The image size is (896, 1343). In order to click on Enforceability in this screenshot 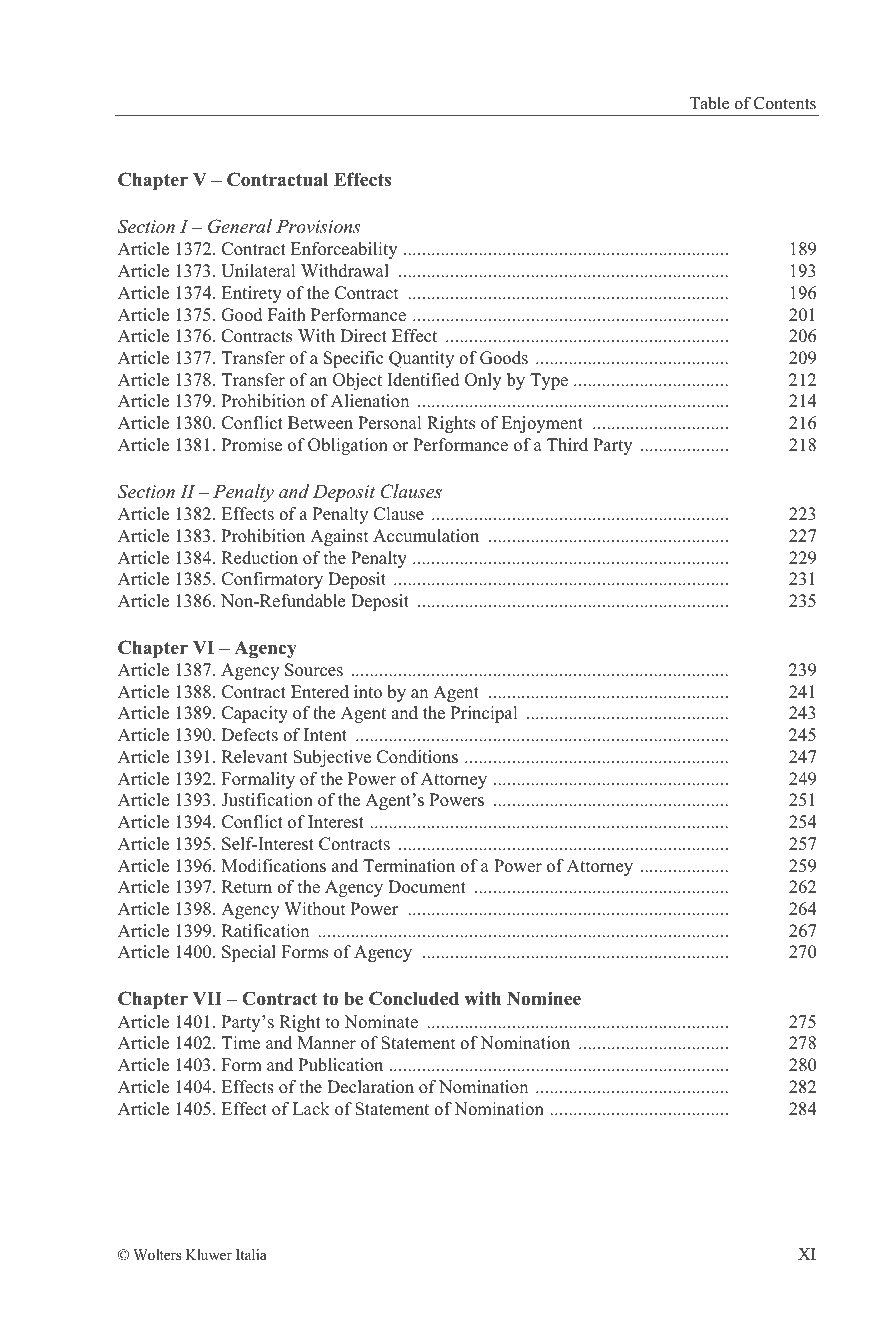, I will do `click(344, 250)`.
